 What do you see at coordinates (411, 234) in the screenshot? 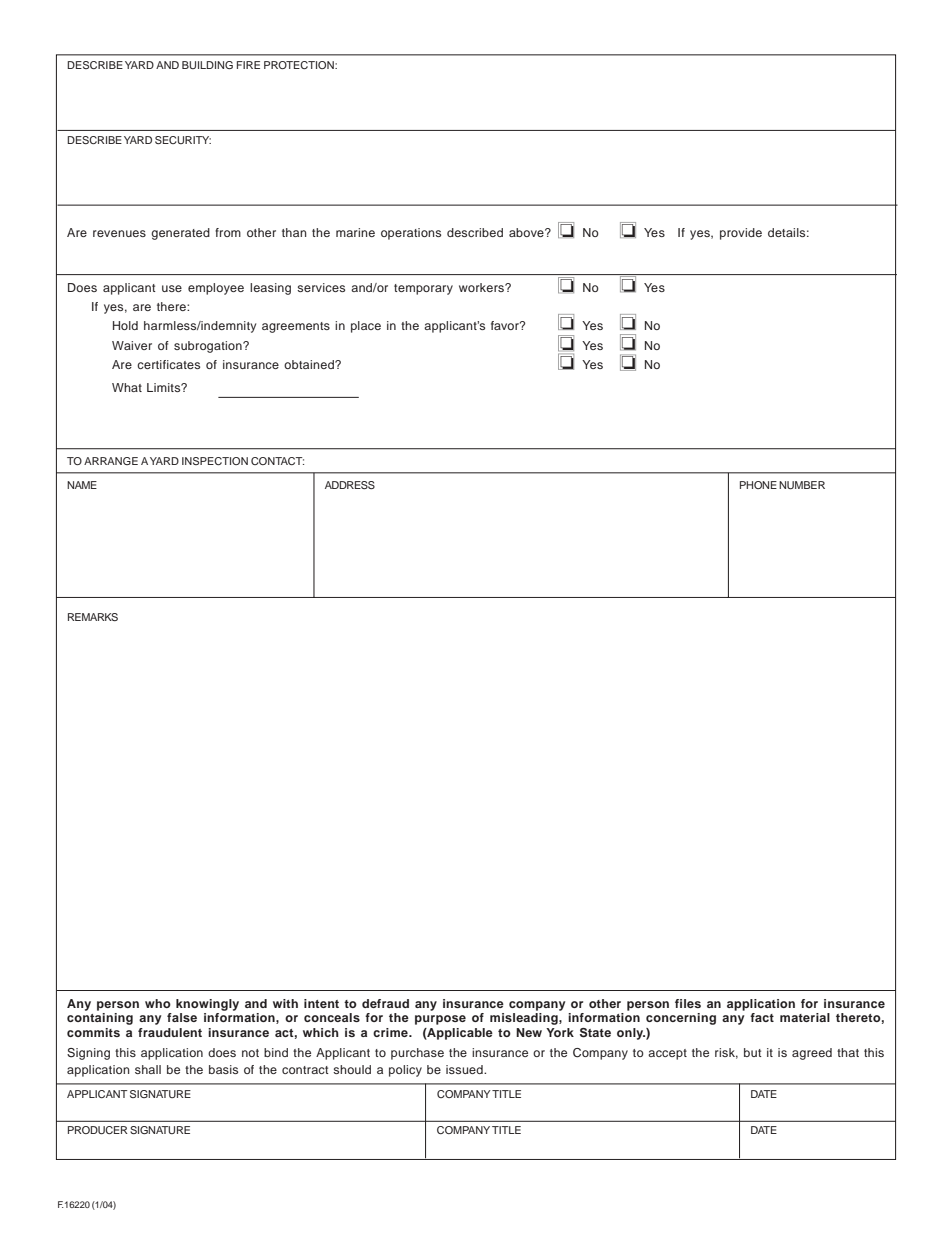
I see `operations` at bounding box center [411, 234].
